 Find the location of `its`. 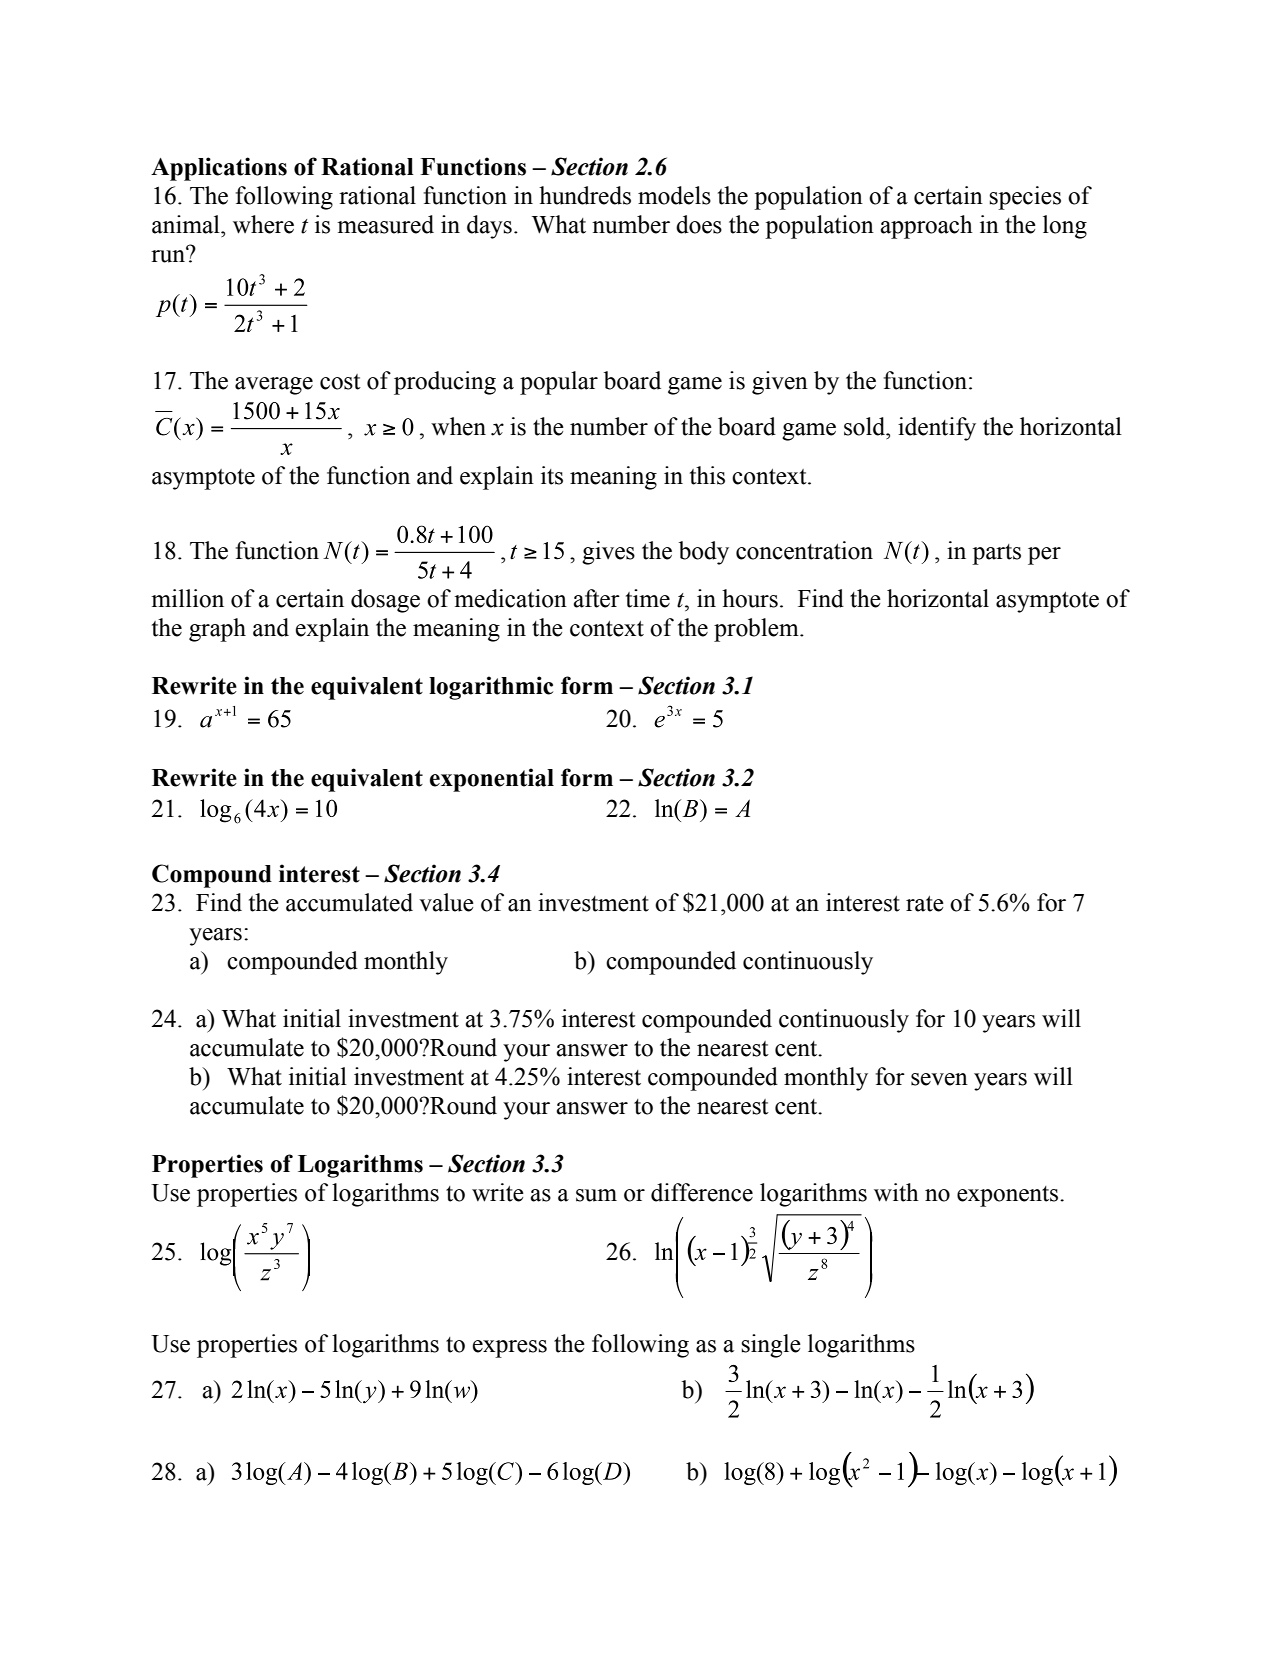

its is located at coordinates (552, 475).
